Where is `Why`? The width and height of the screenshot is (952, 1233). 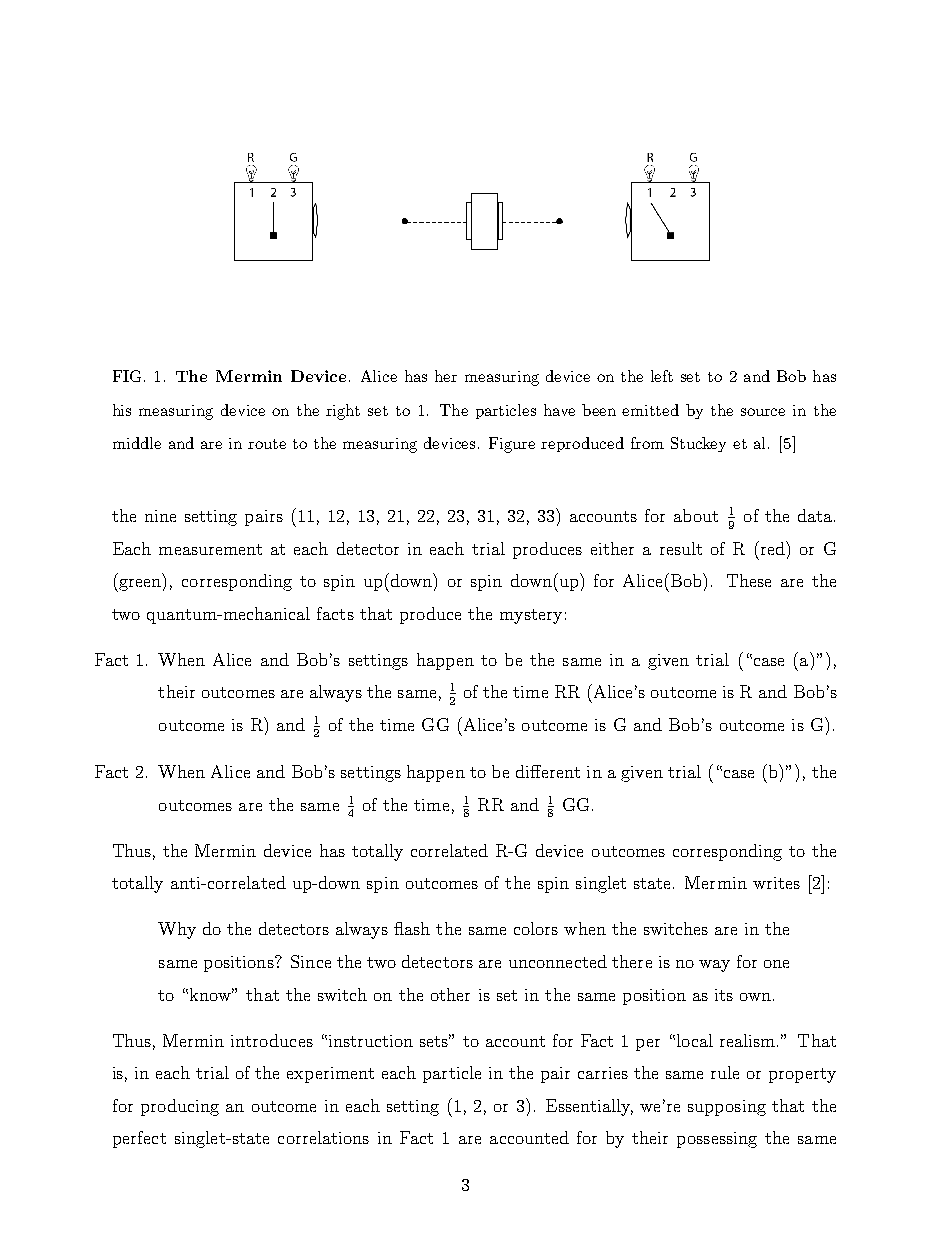
Why is located at coordinates (177, 930).
